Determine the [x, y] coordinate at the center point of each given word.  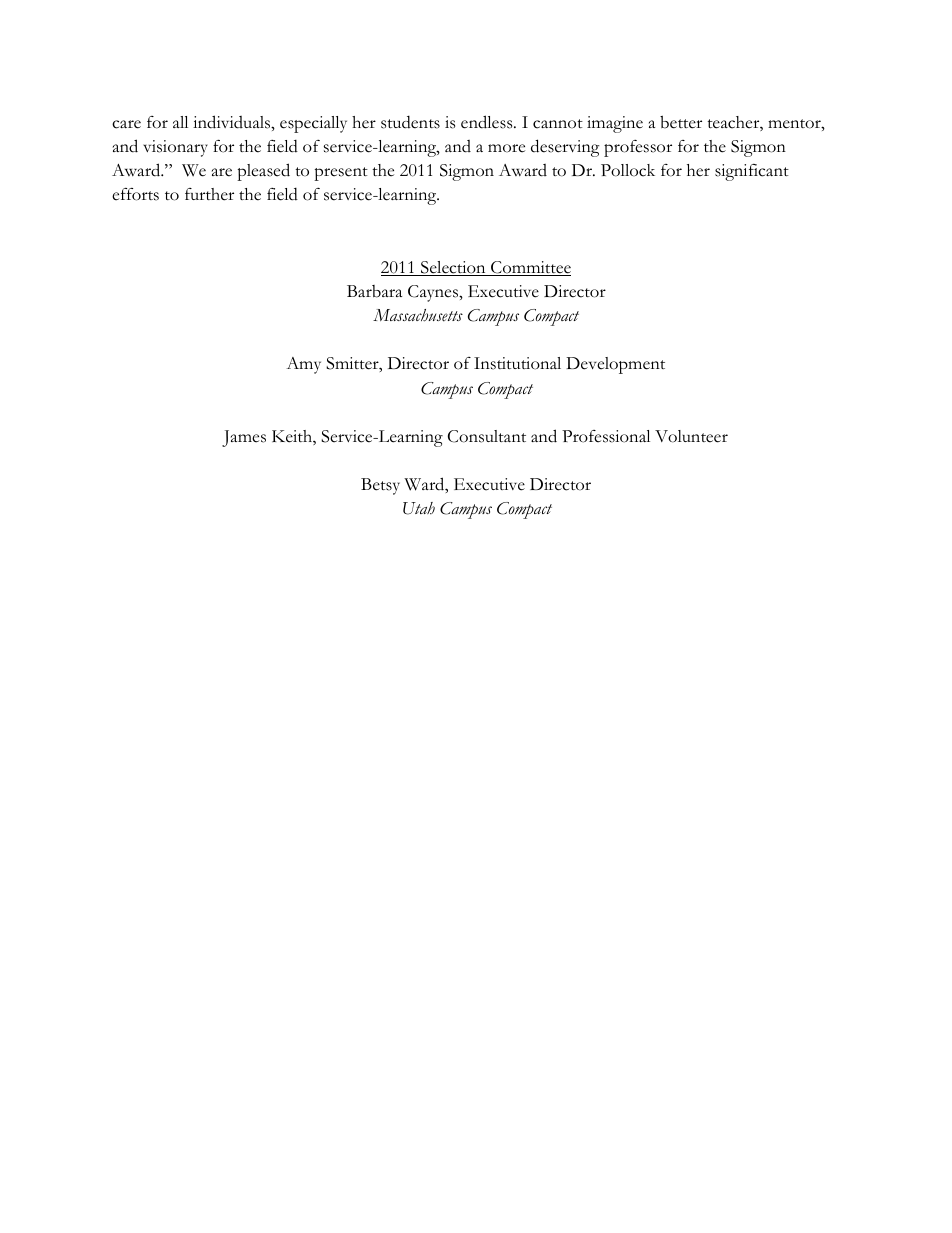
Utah [419, 508]
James [244, 438]
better [681, 122]
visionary [175, 148]
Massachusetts [418, 315]
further [209, 194]
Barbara [374, 291]
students [410, 122]
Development [615, 365]
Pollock [628, 170]
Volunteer [691, 436]
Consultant [487, 436]
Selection [453, 268]
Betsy [380, 486]
